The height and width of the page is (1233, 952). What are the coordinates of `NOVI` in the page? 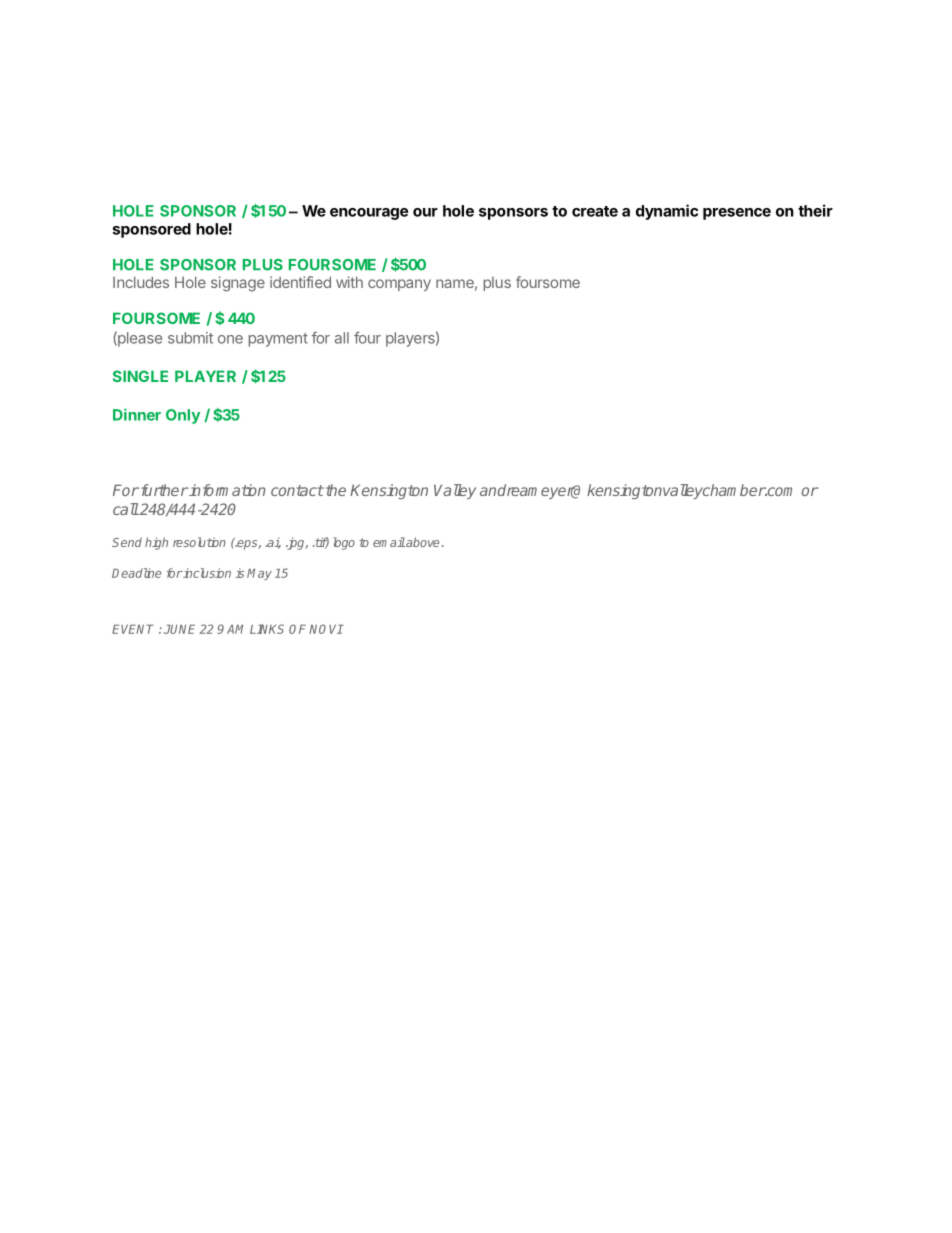 It's located at (326, 629).
